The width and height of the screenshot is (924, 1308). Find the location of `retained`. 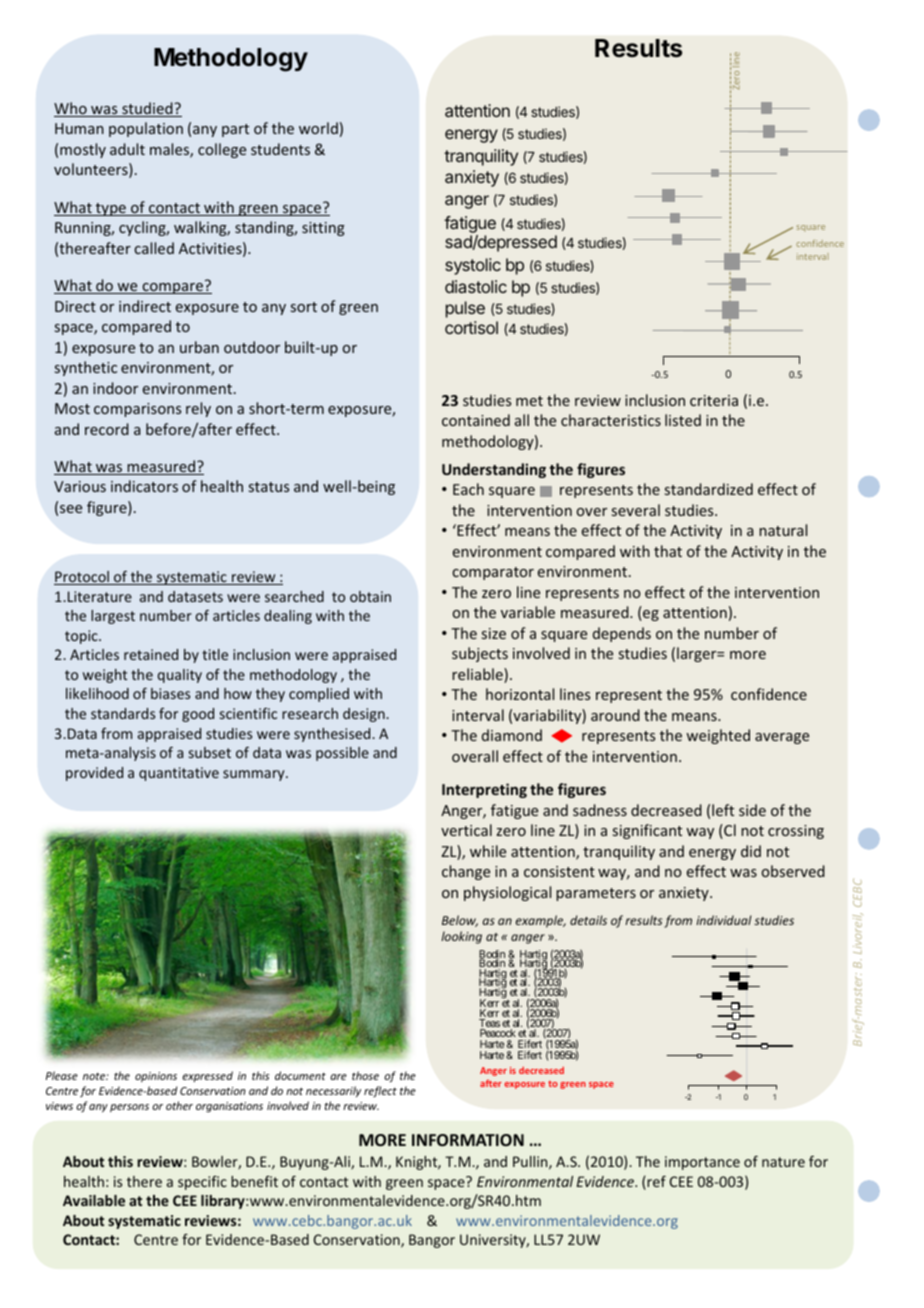

retained is located at coordinates (151, 654).
